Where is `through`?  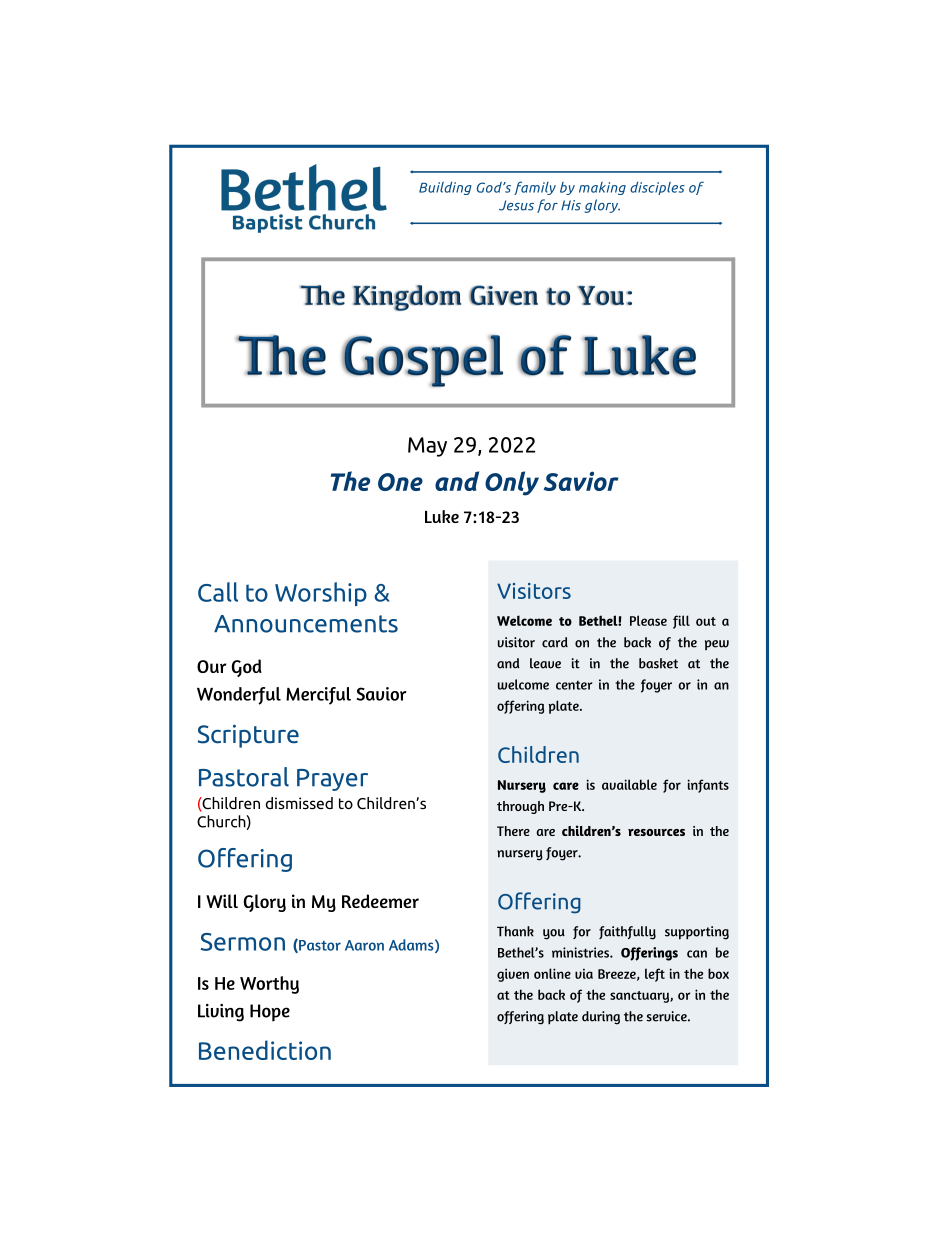
through is located at coordinates (520, 807).
